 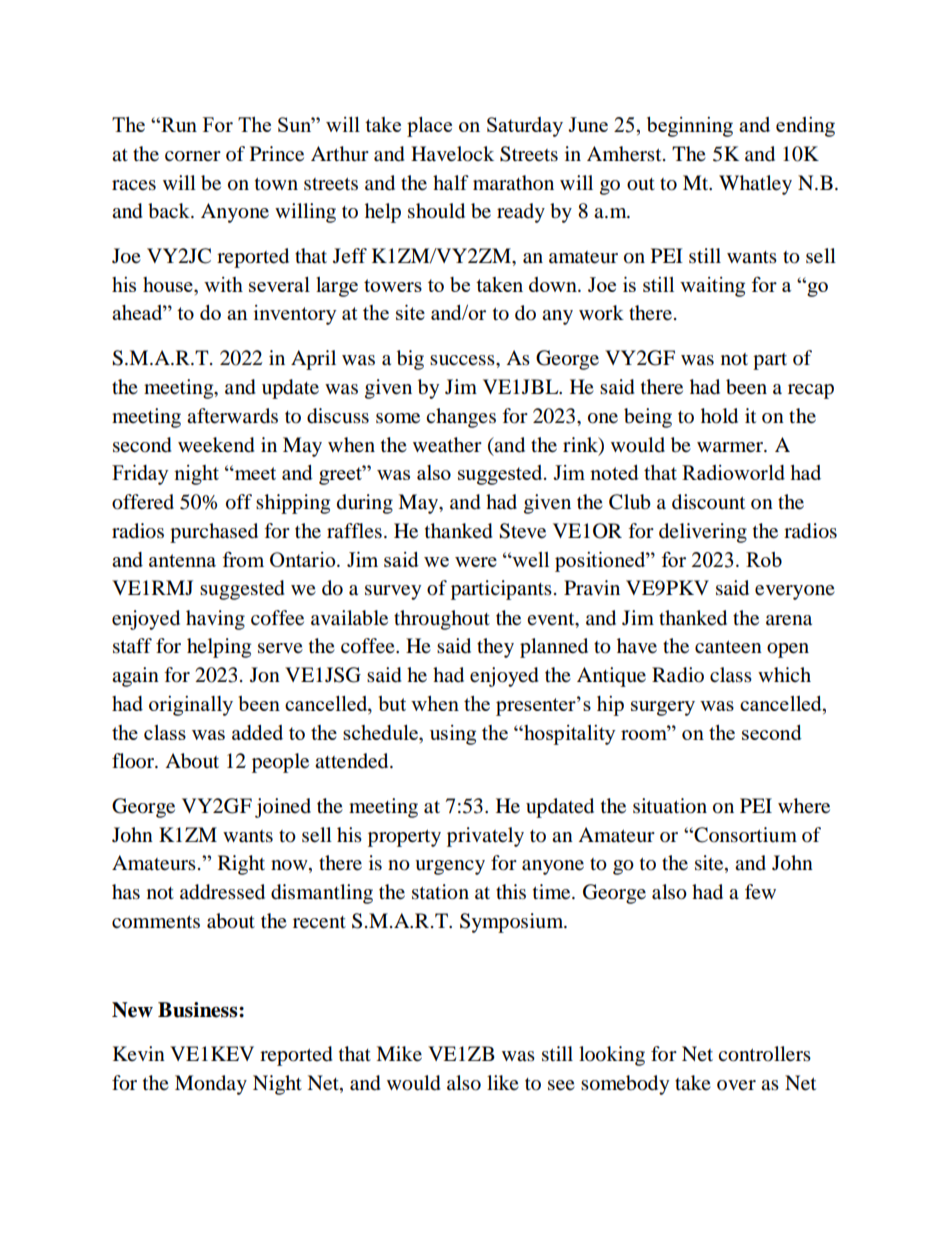 I want to click on throughout, so click(x=442, y=620).
